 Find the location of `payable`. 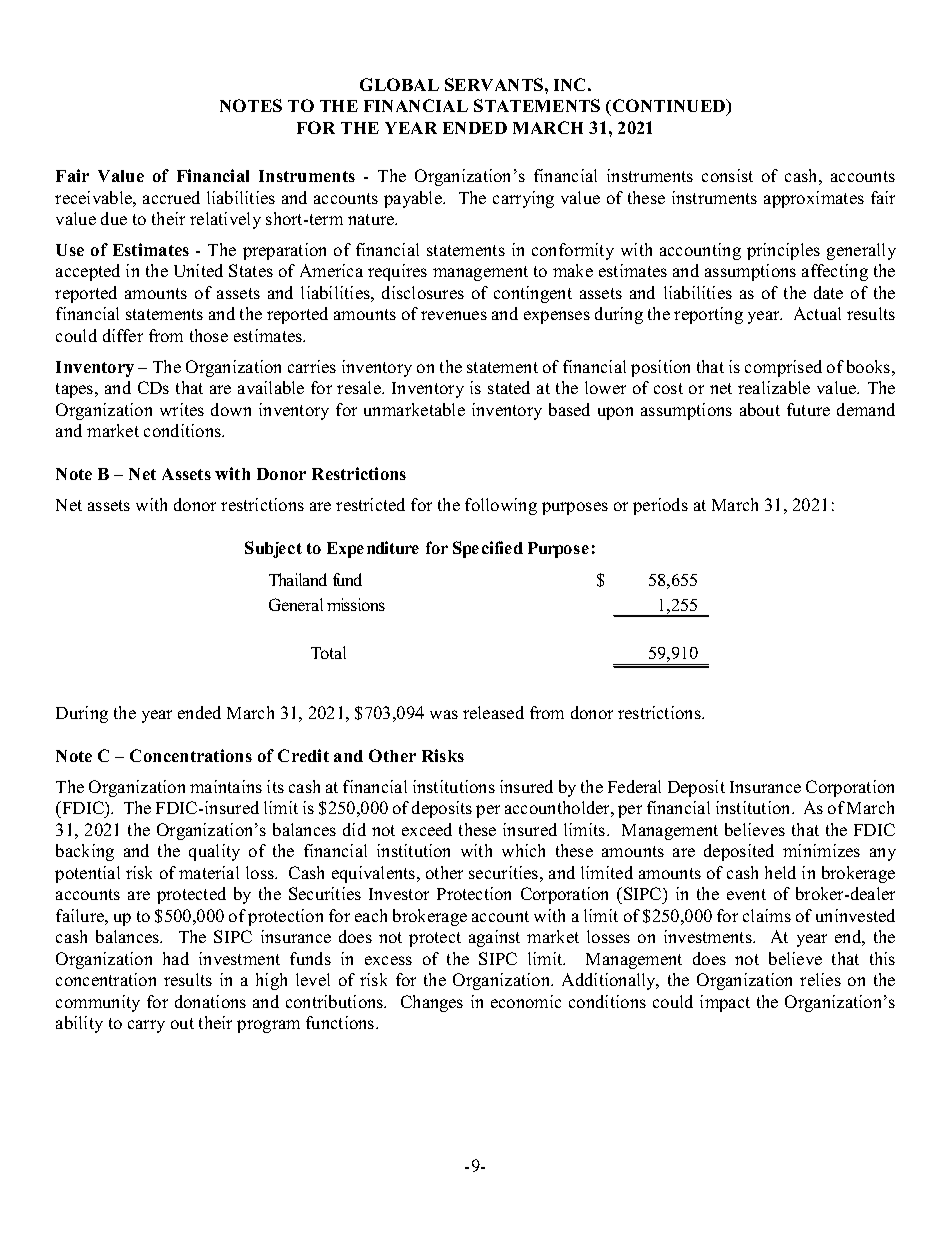

payable is located at coordinates (414, 199).
